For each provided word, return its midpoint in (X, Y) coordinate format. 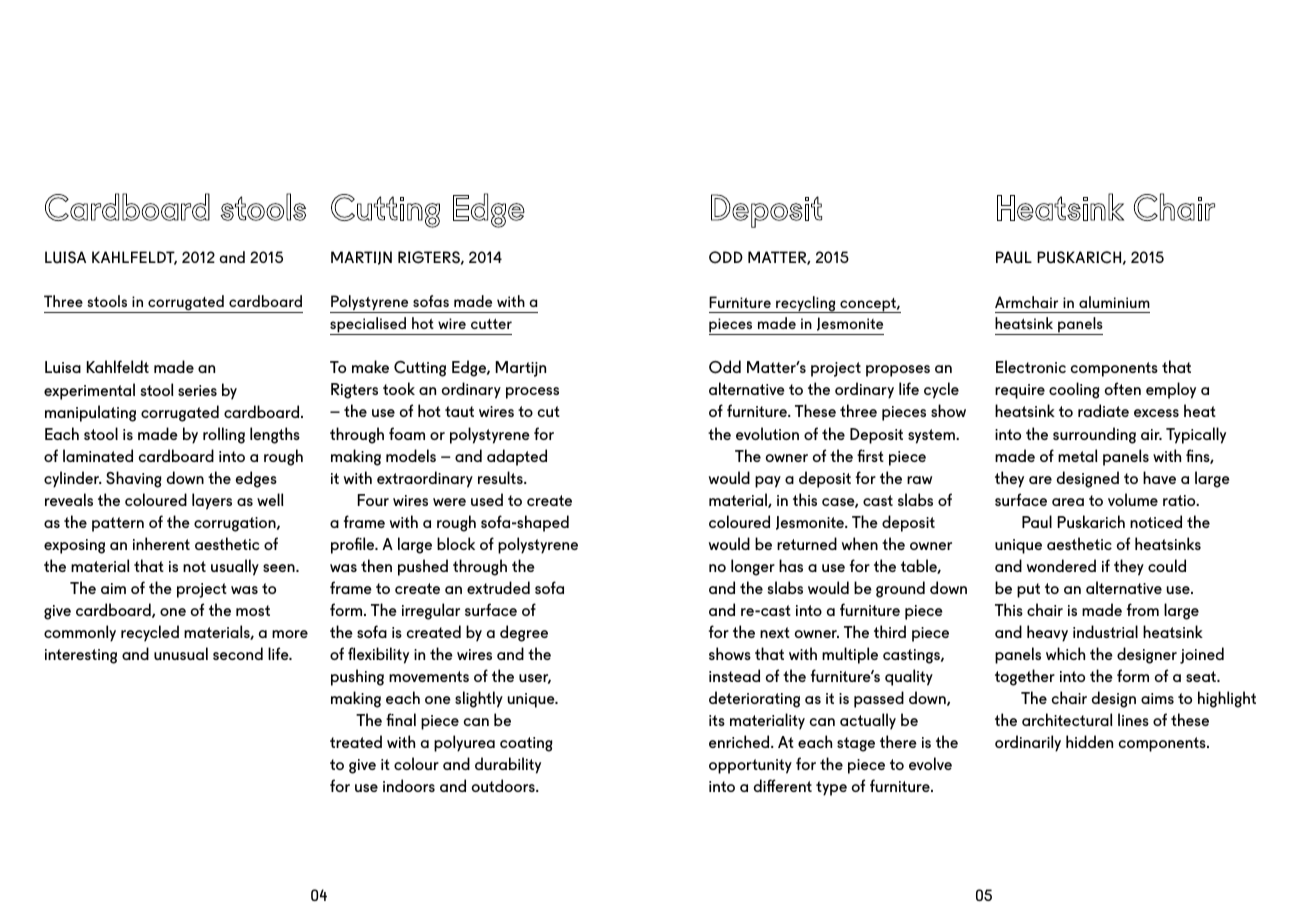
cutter (491, 324)
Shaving (133, 479)
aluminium (1114, 302)
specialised (369, 326)
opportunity (750, 766)
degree (524, 633)
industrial (1105, 631)
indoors (409, 785)
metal (1078, 455)
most (253, 610)
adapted (517, 457)
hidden (1089, 741)
